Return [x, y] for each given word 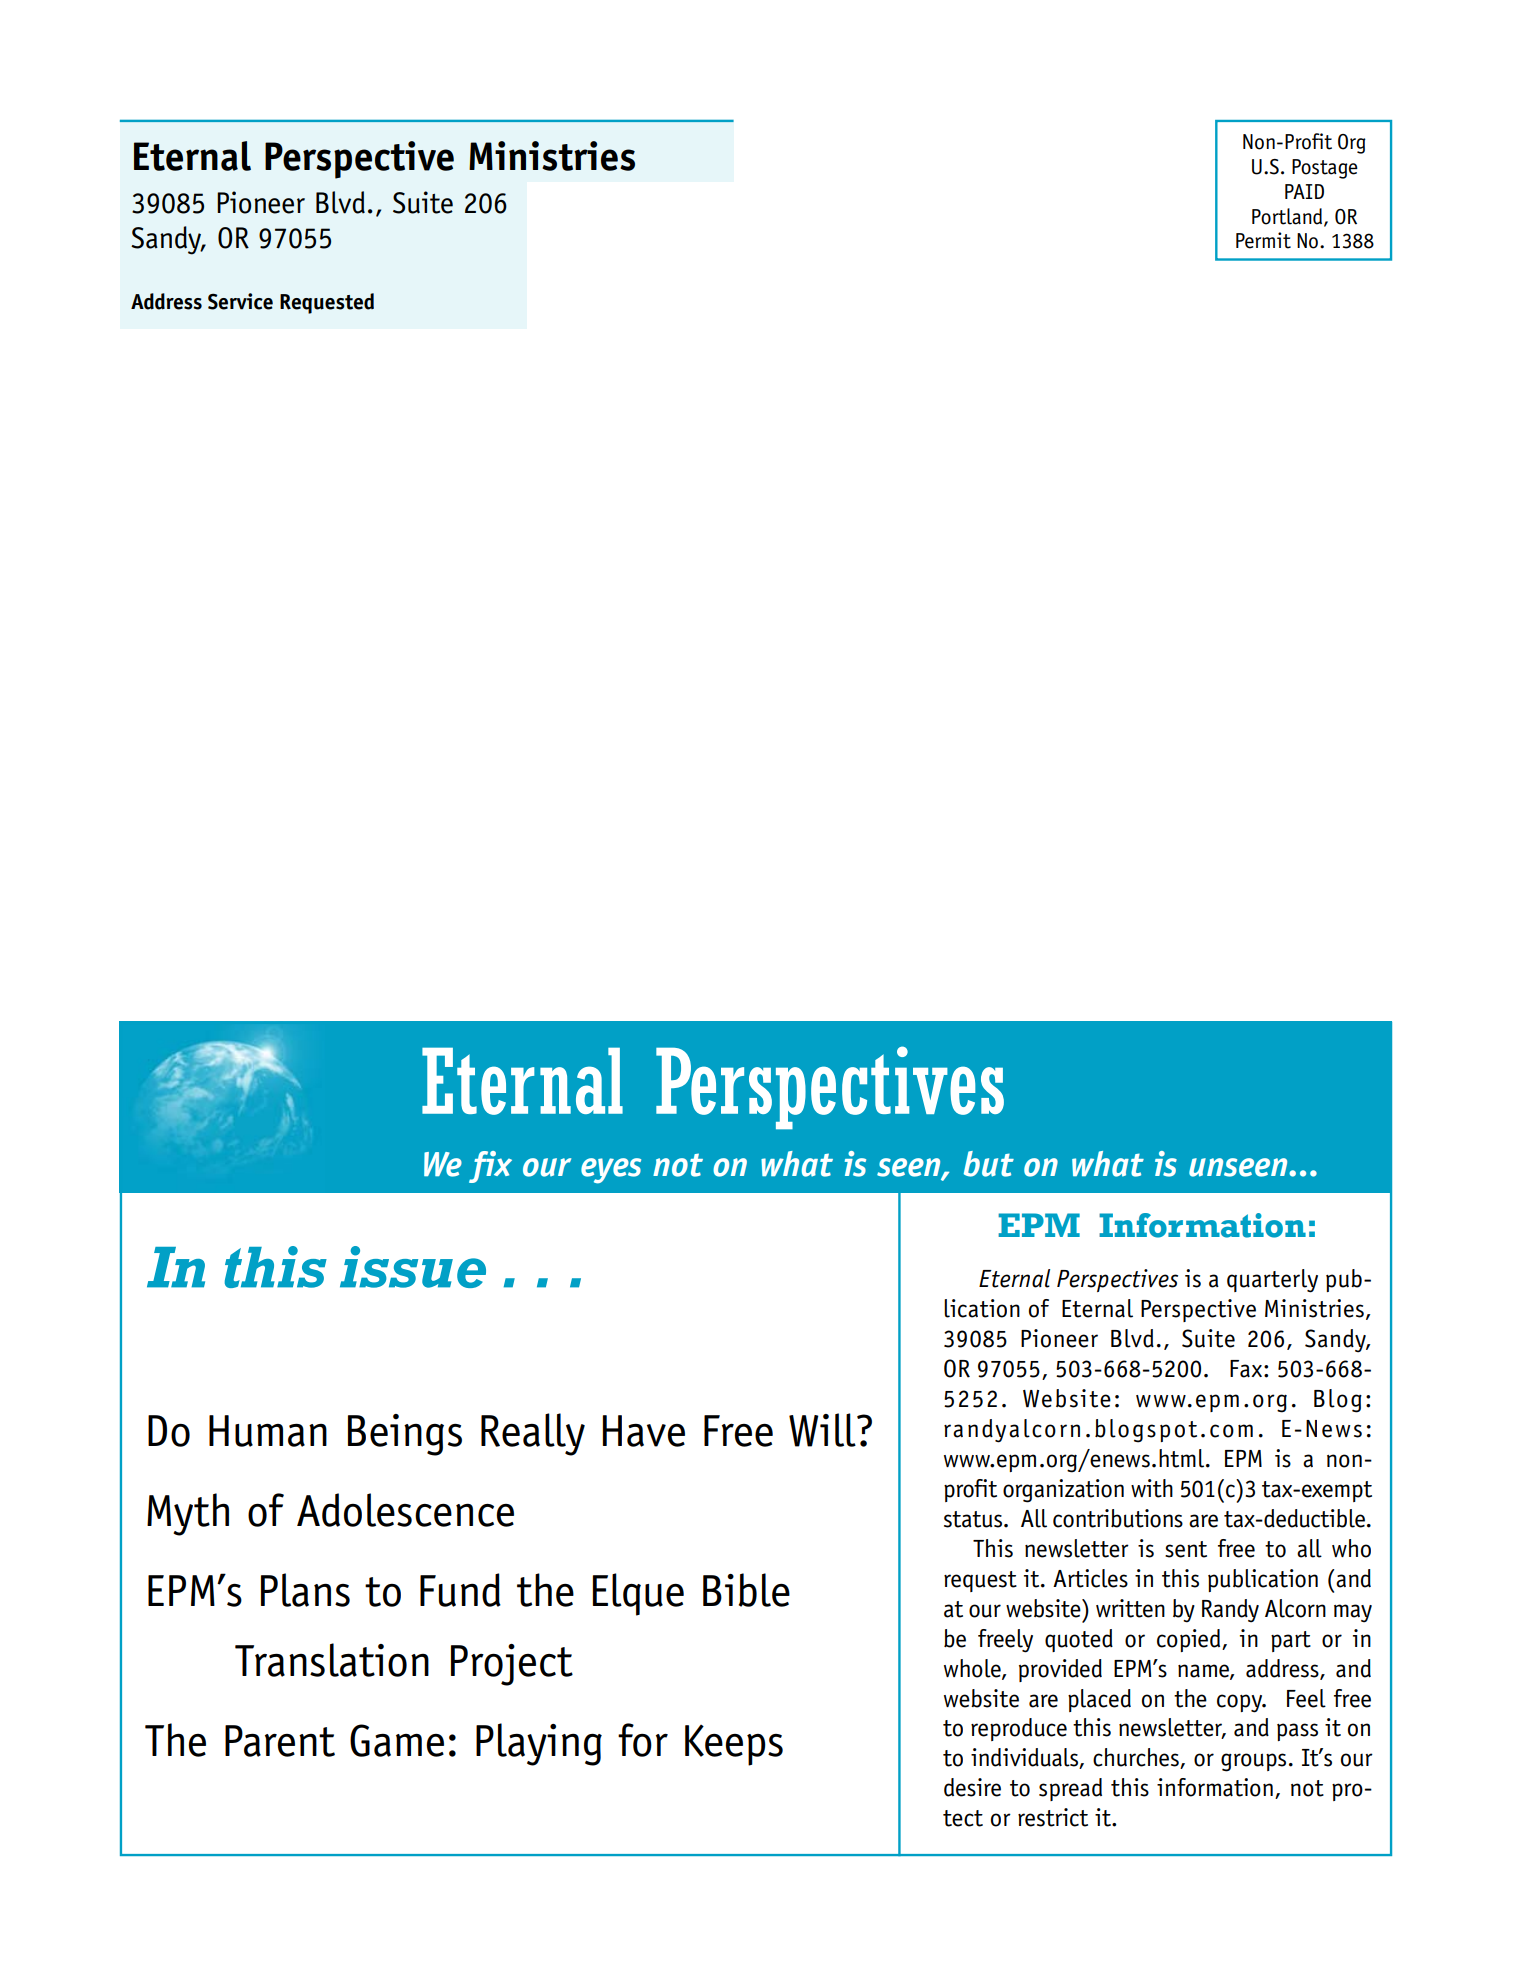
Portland [1288, 217]
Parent [280, 1741]
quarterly [1272, 1281]
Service [240, 301]
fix [490, 1167]
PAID [1304, 191]
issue [413, 1267]
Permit [1263, 240]
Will [823, 1430]
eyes [611, 1171]
